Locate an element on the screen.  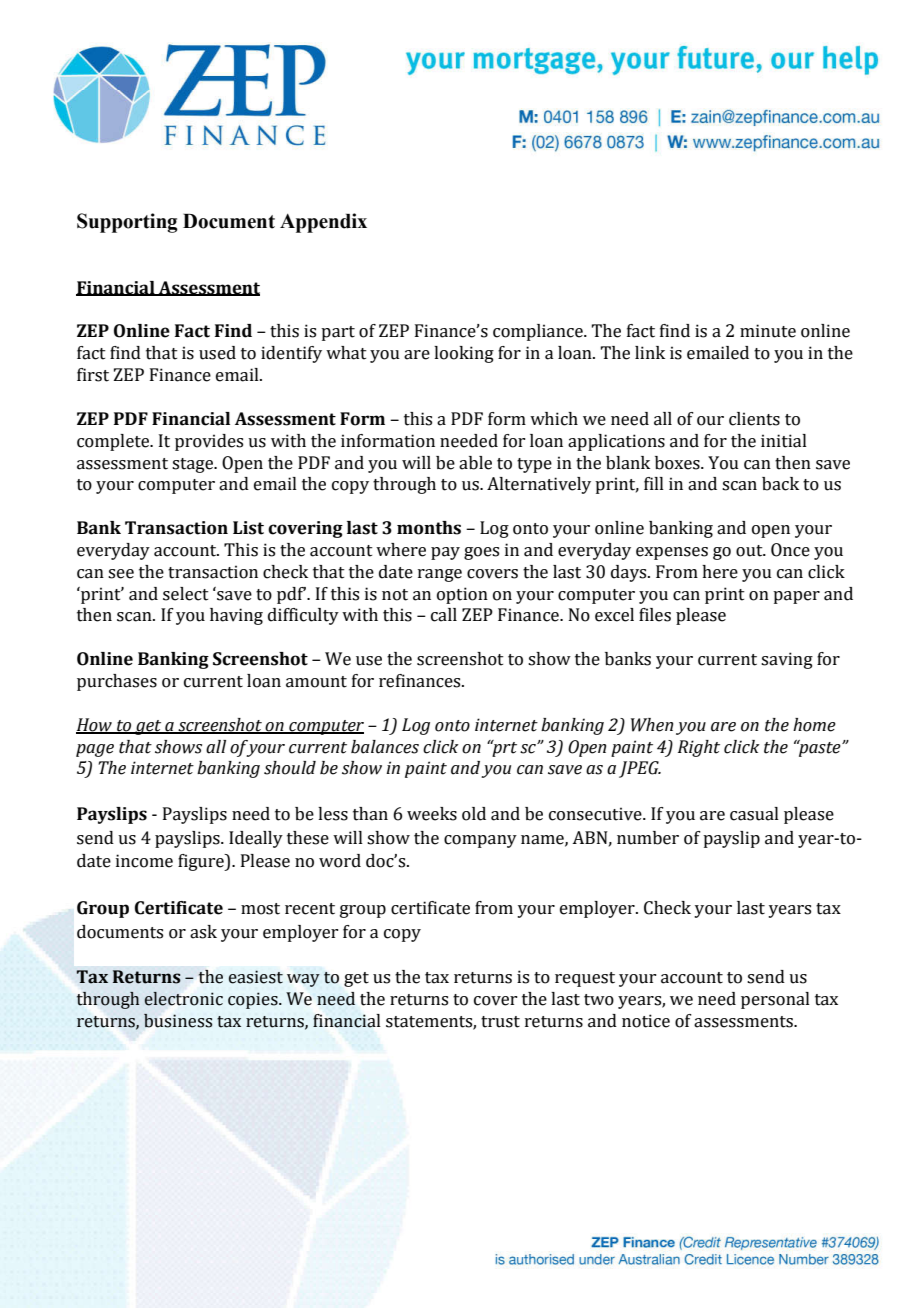
minute is located at coordinates (768, 331).
